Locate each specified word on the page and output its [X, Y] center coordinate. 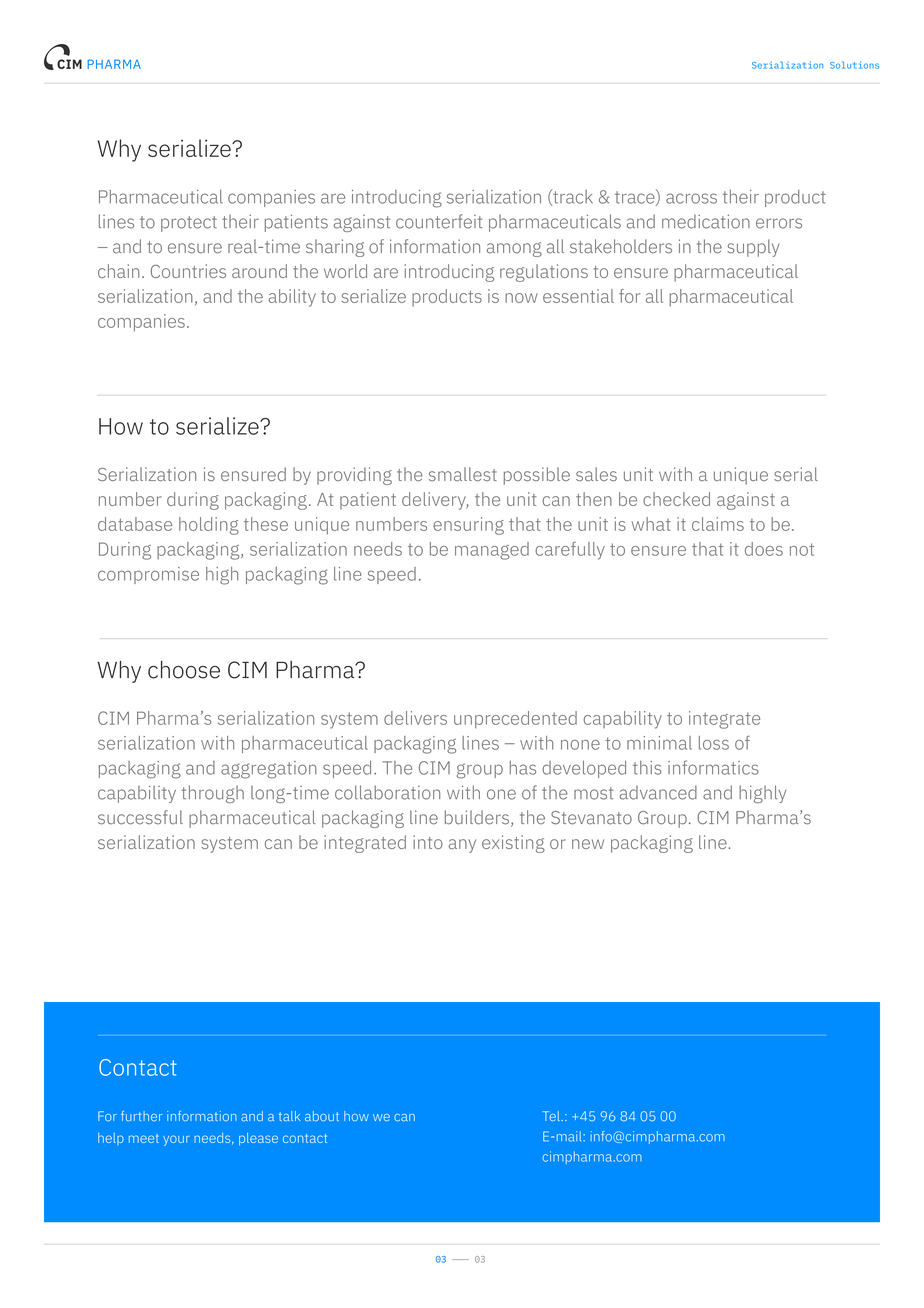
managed [492, 551]
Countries [188, 271]
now [521, 298]
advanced [658, 792]
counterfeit [439, 221]
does [764, 549]
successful [140, 817]
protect [189, 224]
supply [753, 248]
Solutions [854, 65]
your [176, 1140]
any [462, 846]
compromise [148, 575]
